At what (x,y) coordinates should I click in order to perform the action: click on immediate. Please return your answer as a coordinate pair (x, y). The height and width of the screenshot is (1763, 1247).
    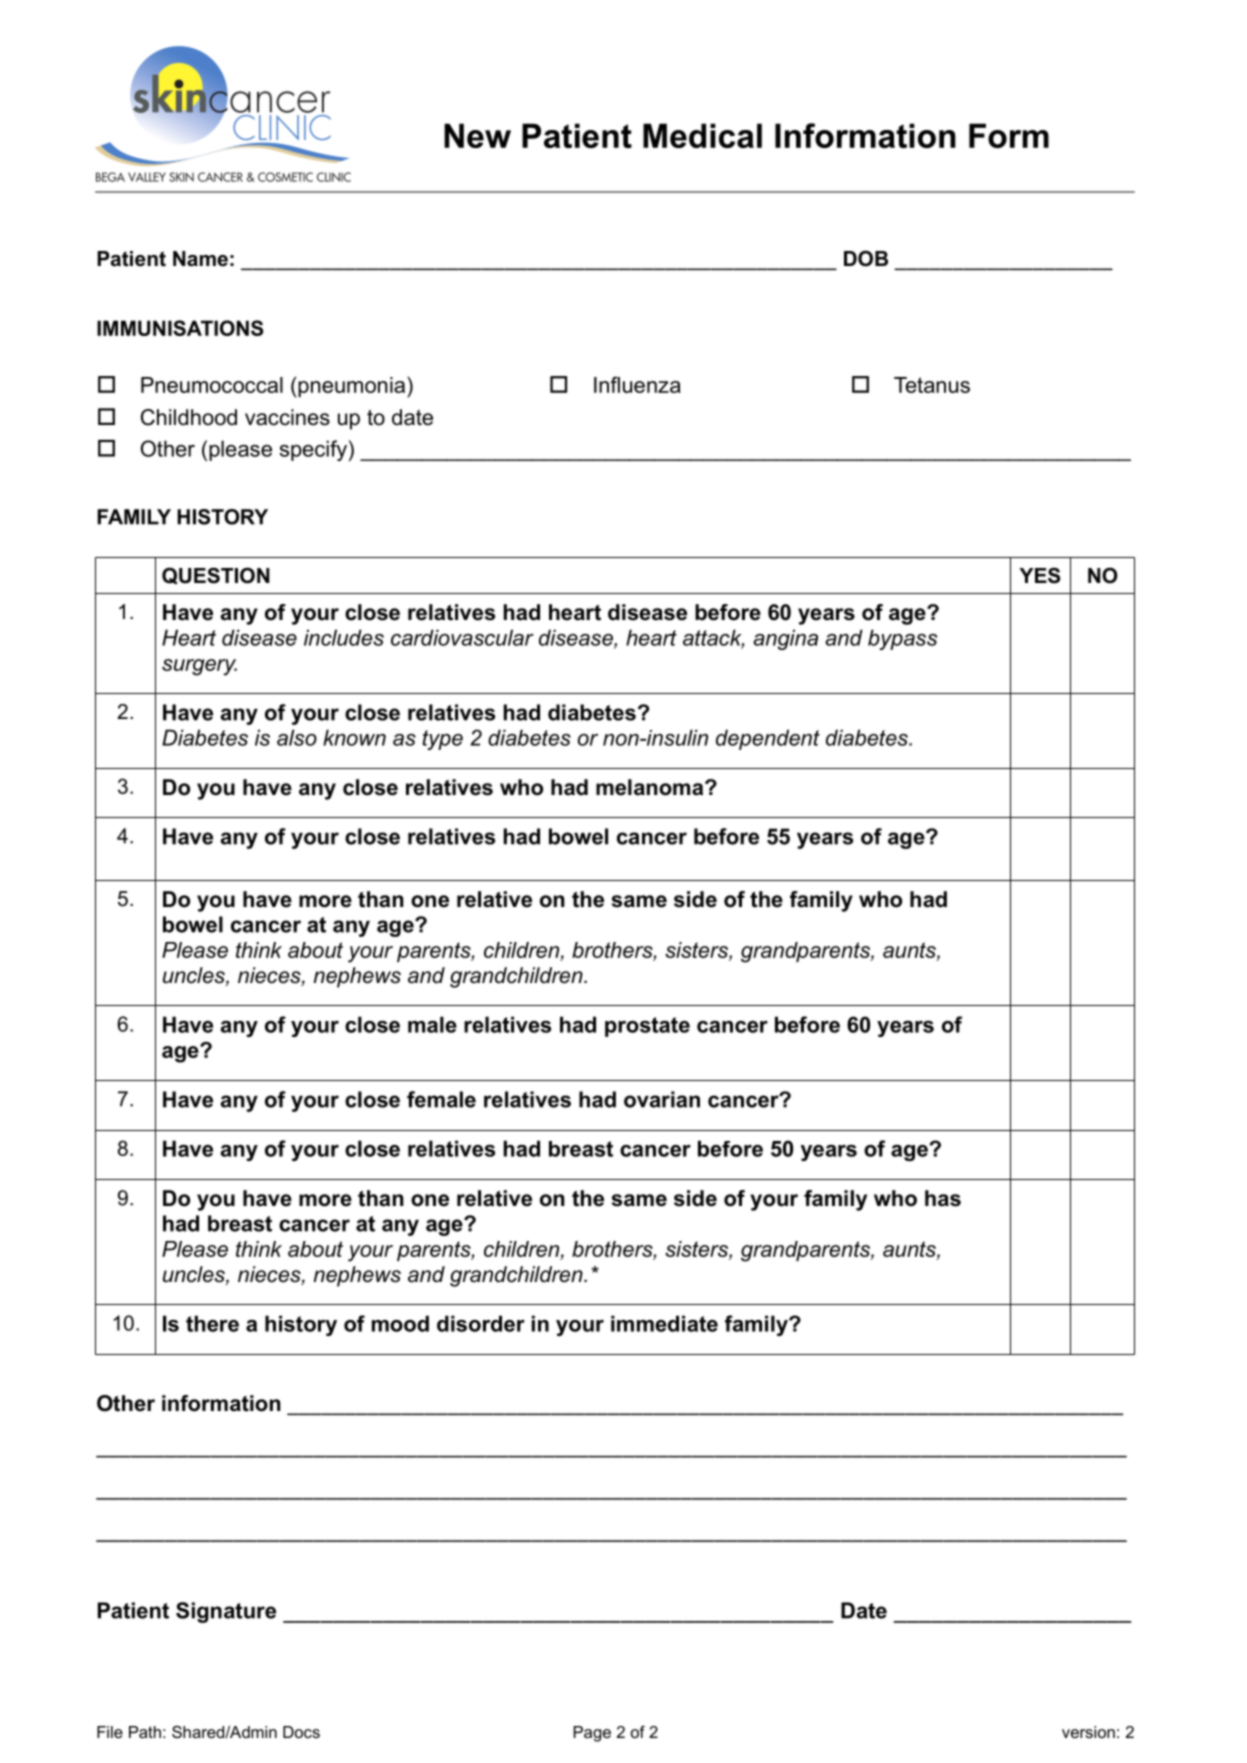
    Looking at the image, I should click on (664, 1323).
